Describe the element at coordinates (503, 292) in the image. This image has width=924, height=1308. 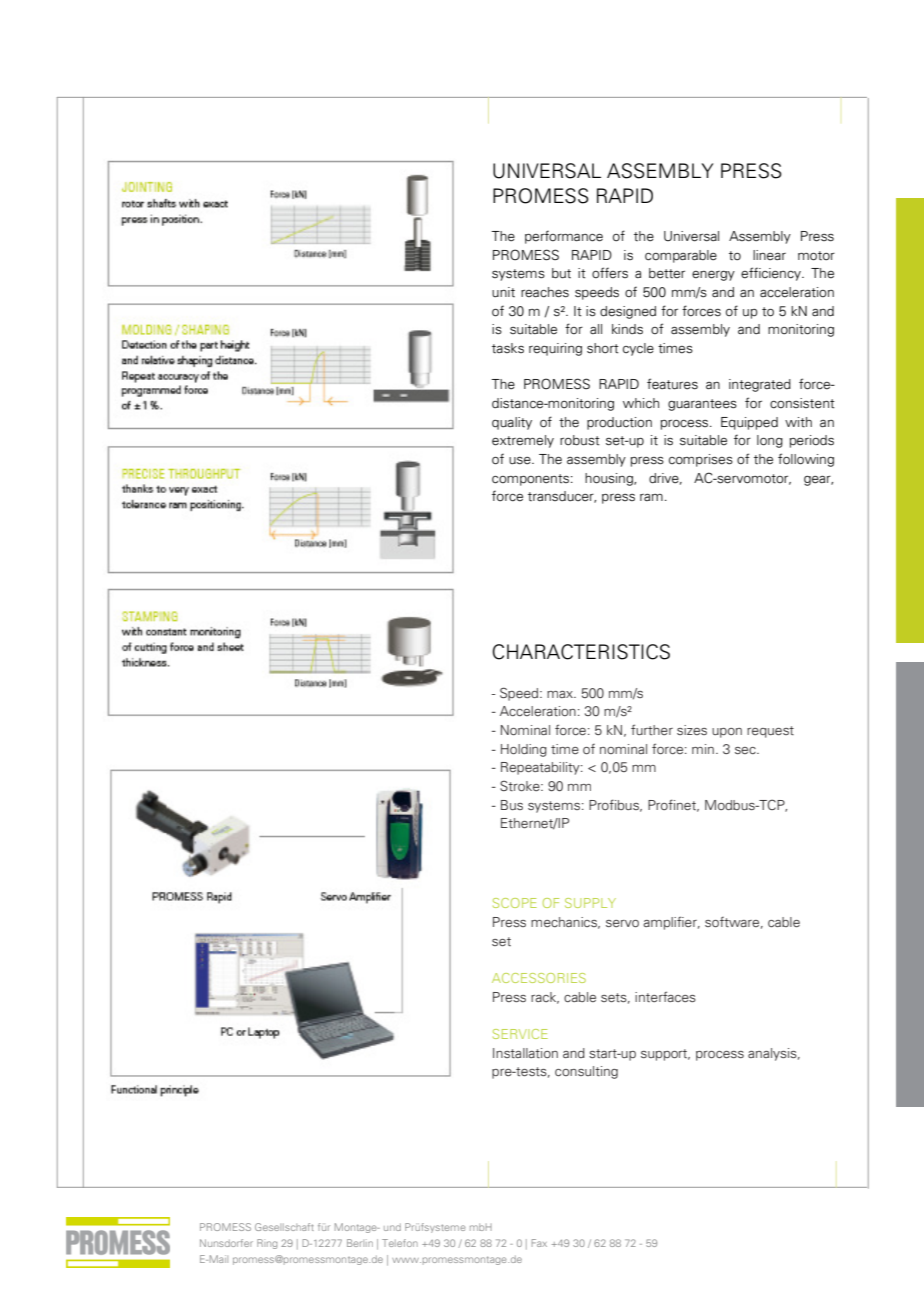
I see `unit` at that location.
